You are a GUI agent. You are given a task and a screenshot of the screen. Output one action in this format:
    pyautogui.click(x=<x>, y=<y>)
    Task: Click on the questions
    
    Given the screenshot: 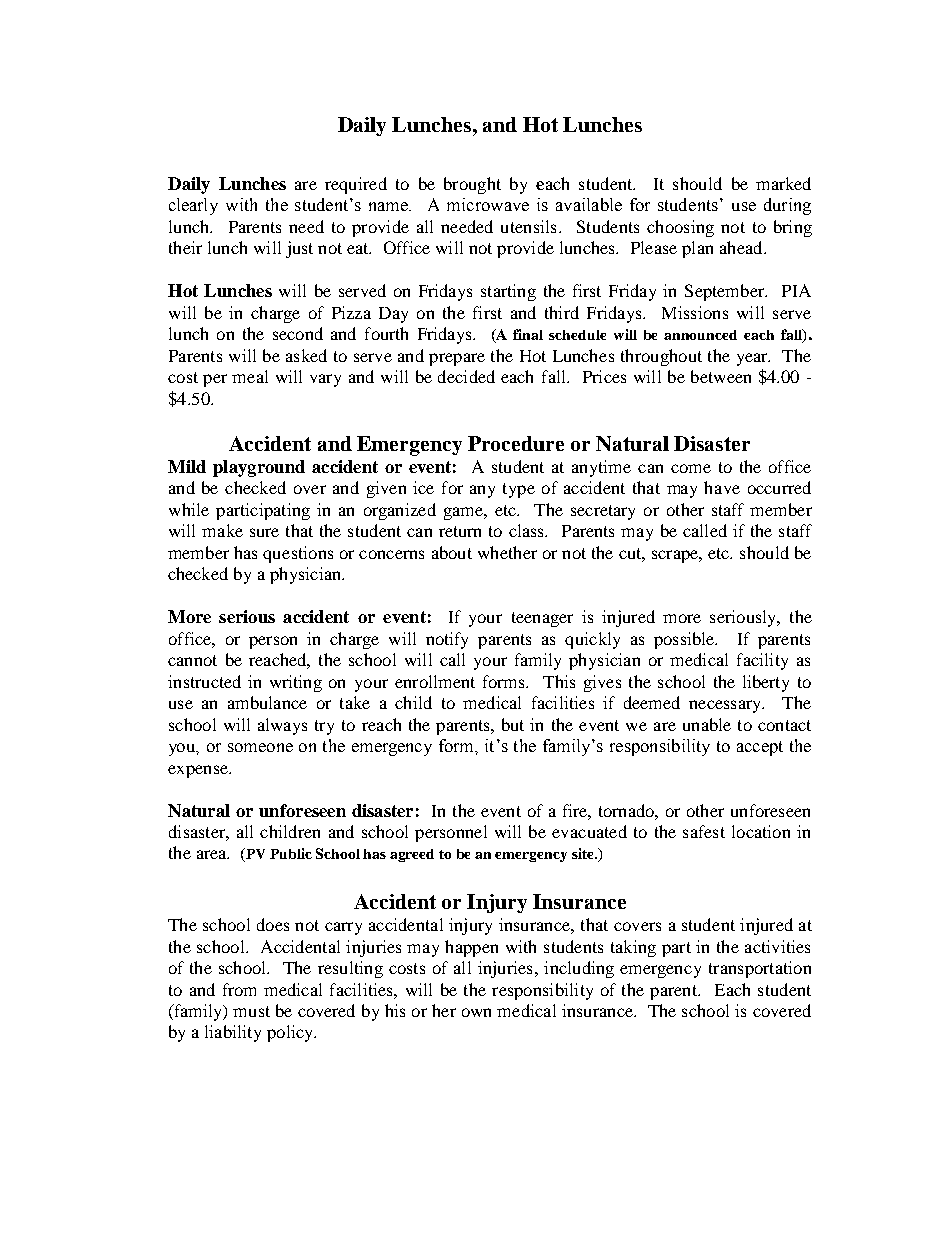 What is the action you would take?
    pyautogui.click(x=298, y=554)
